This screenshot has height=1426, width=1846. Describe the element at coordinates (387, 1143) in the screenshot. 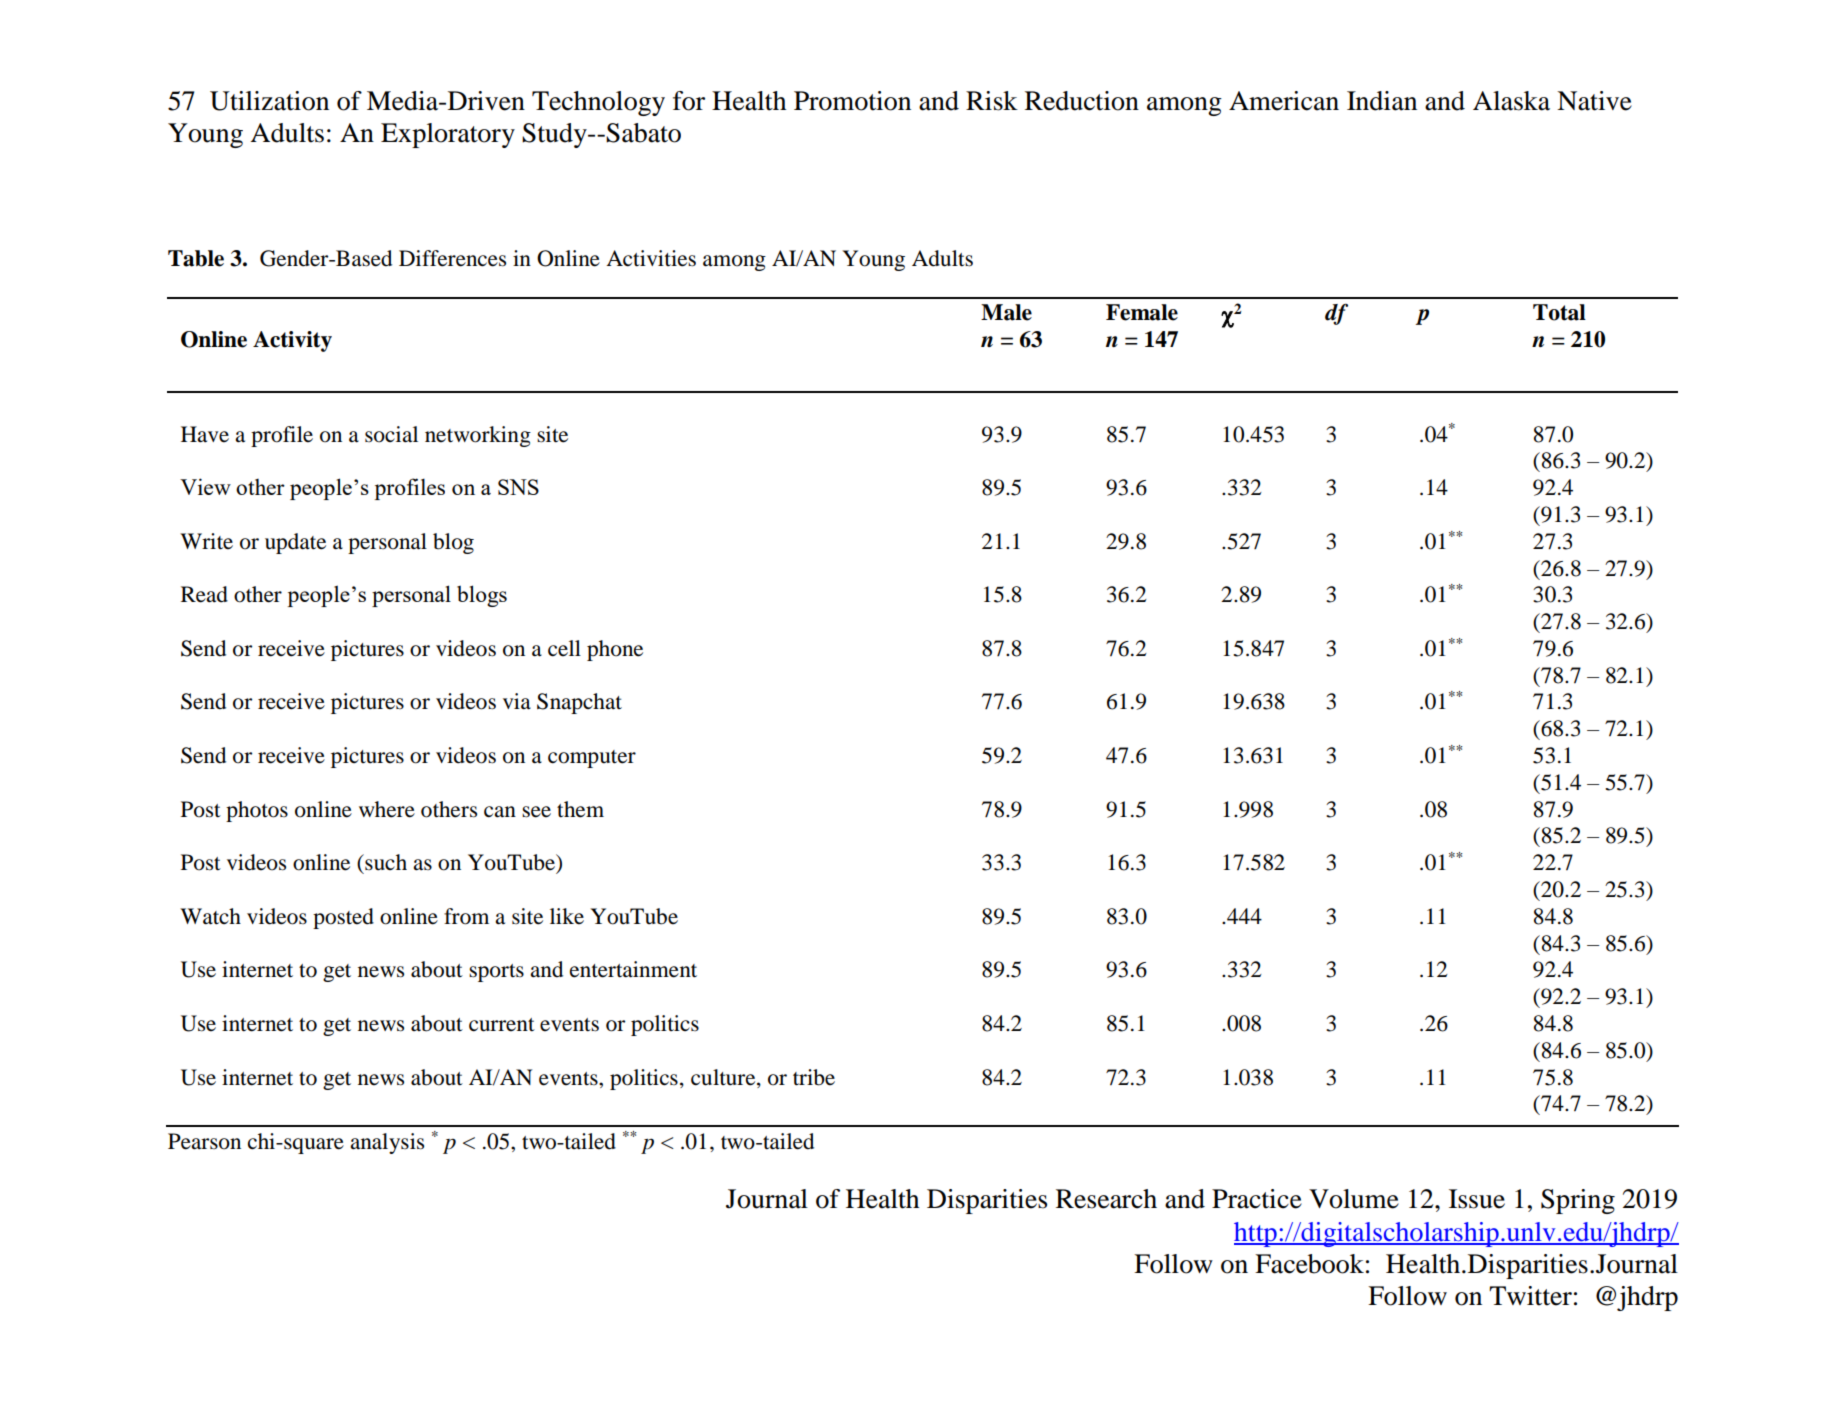

I see `analysis` at that location.
